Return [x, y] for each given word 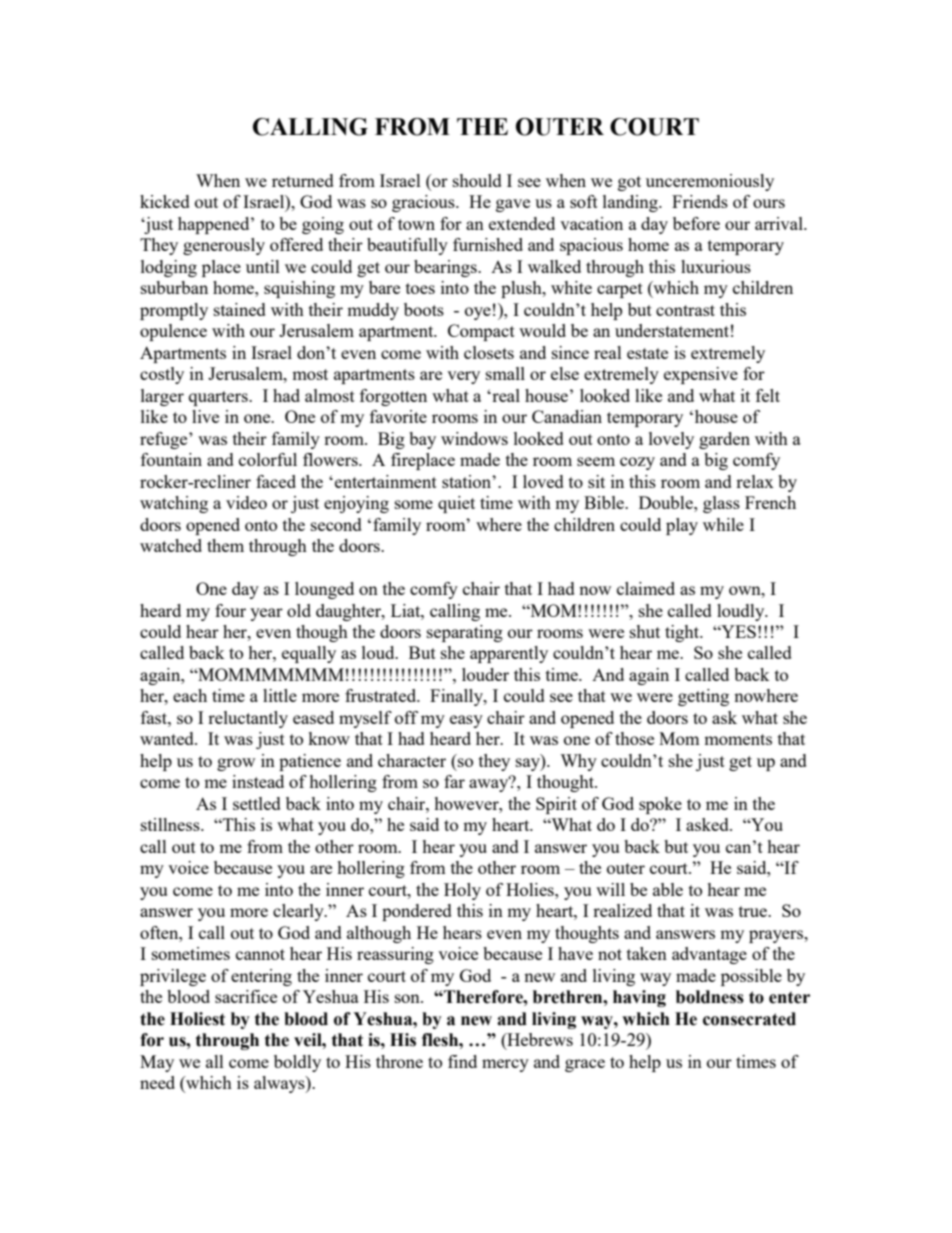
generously [224, 246]
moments [738, 739]
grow [236, 764]
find [462, 1061]
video [246, 502]
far [454, 781]
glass [721, 504]
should [477, 180]
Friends [700, 201]
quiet [456, 504]
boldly [297, 1063]
